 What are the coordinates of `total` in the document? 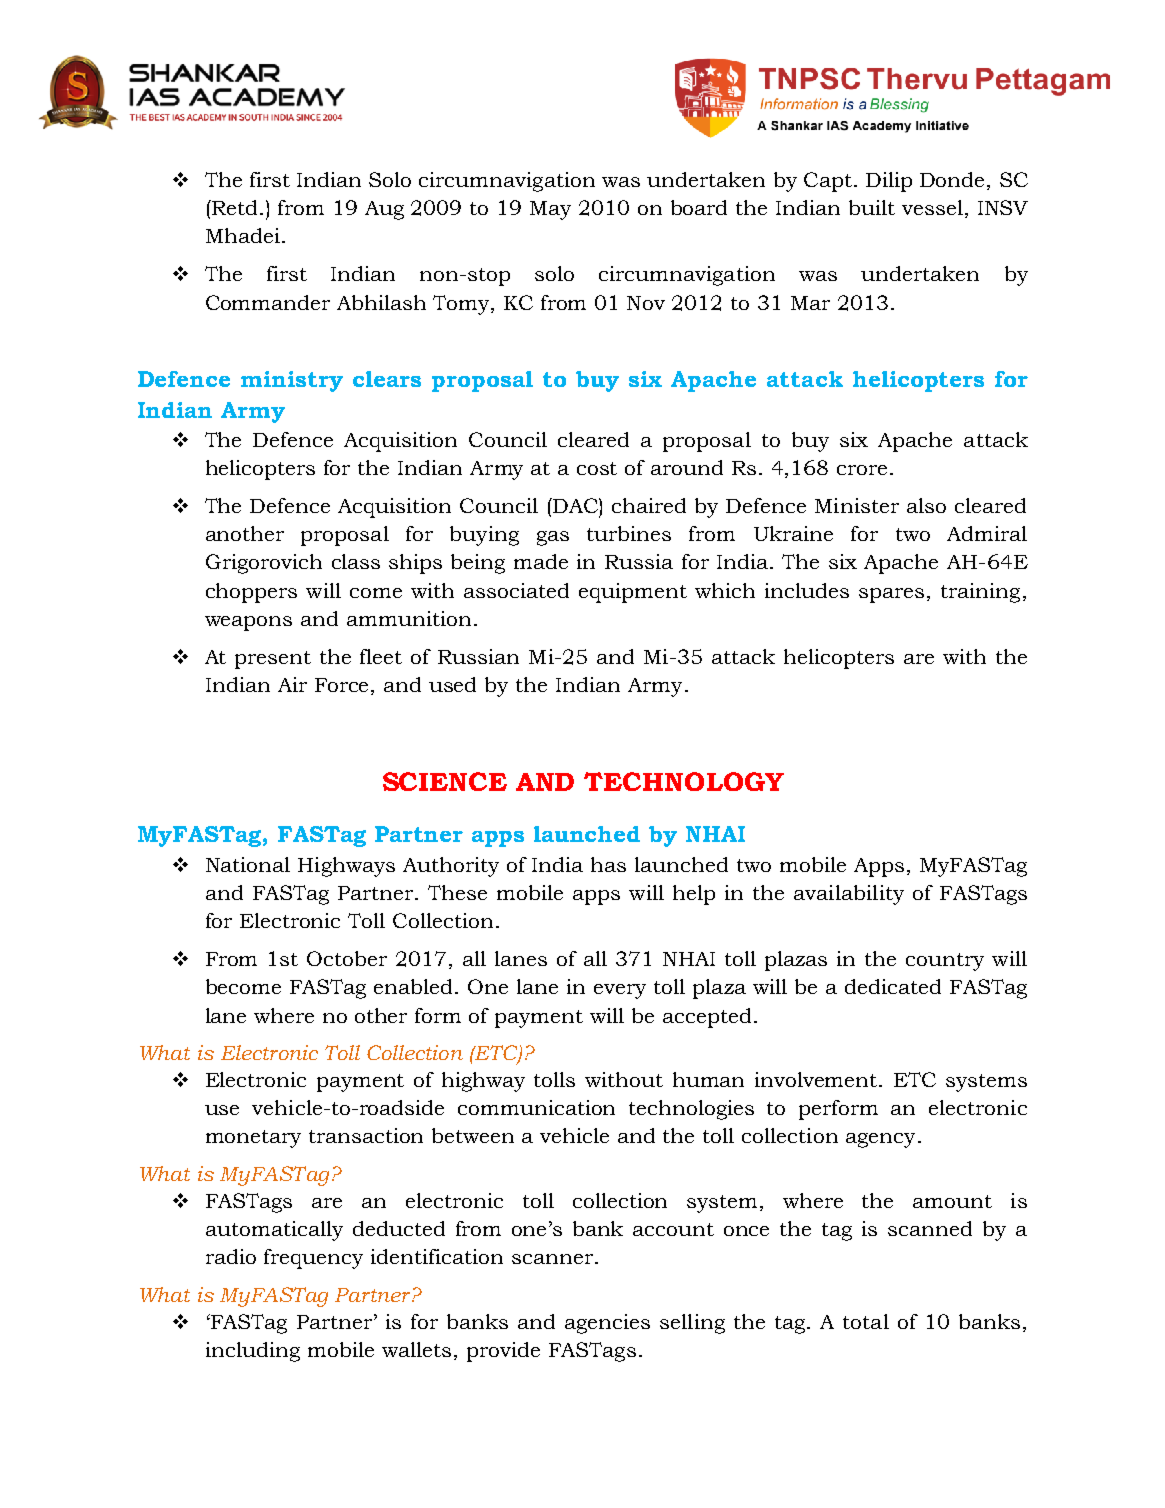 It's located at (866, 1321).
